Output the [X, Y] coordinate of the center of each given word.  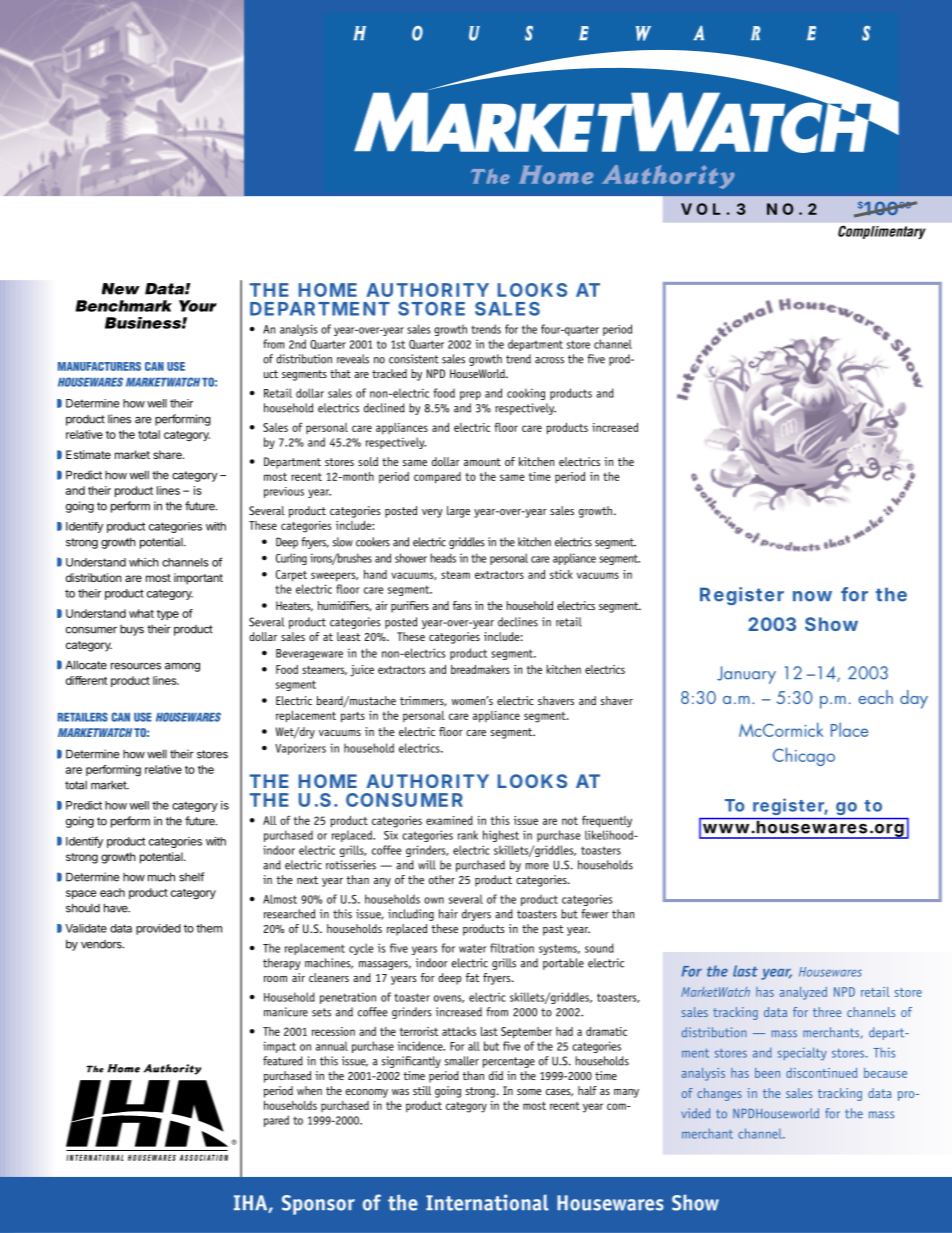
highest [501, 836]
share [168, 454]
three [827, 1012]
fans [462, 605]
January [746, 675]
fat [473, 977]
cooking [526, 394]
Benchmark [123, 306]
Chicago [804, 756]
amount [482, 462]
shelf [191, 877]
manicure [286, 1012]
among [182, 667]
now [812, 596]
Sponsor [318, 1205]
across [549, 360]
